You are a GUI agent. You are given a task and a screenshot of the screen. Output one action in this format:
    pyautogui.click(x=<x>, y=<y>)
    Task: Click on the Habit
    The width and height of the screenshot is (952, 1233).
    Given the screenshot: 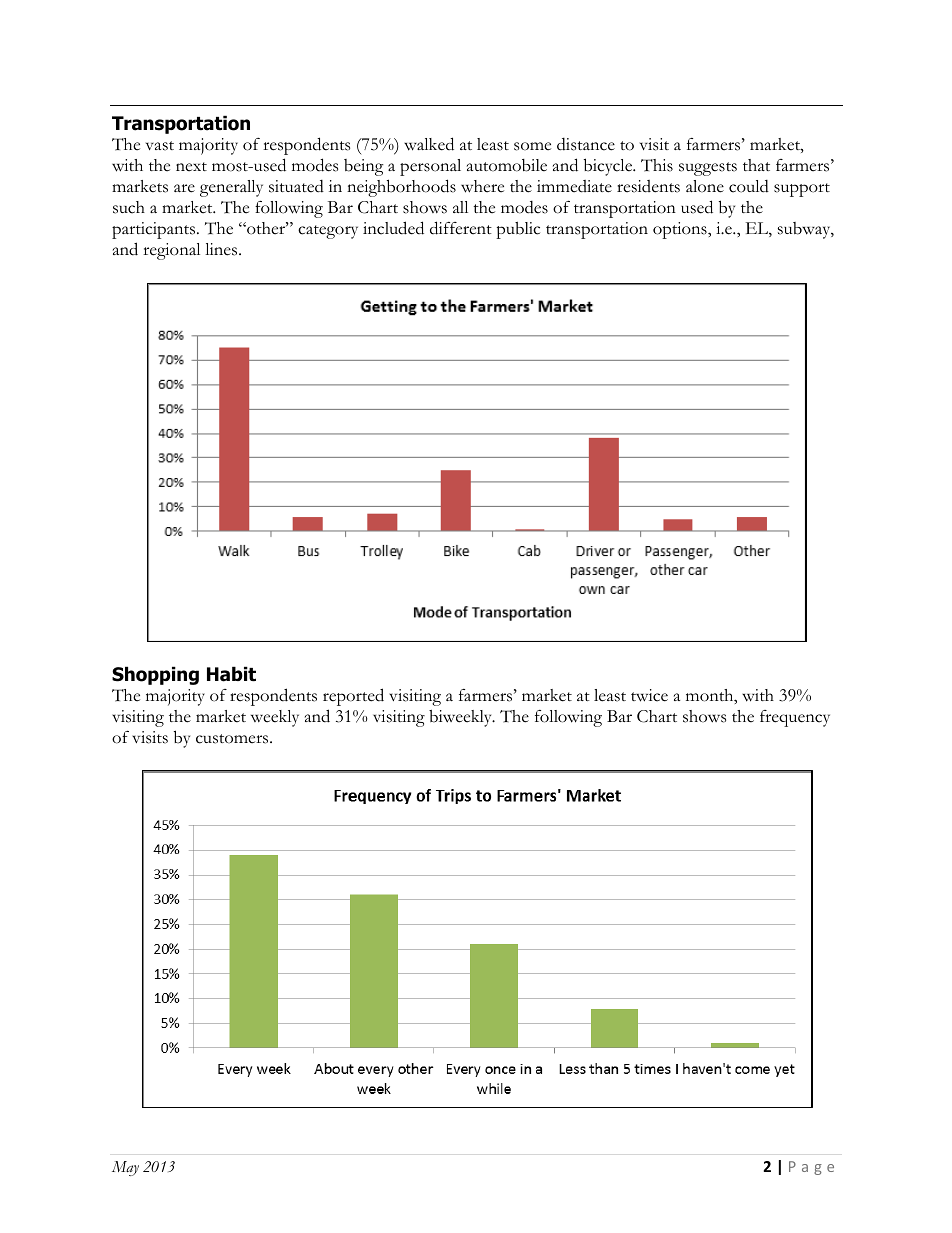 What is the action you would take?
    pyautogui.click(x=231, y=674)
